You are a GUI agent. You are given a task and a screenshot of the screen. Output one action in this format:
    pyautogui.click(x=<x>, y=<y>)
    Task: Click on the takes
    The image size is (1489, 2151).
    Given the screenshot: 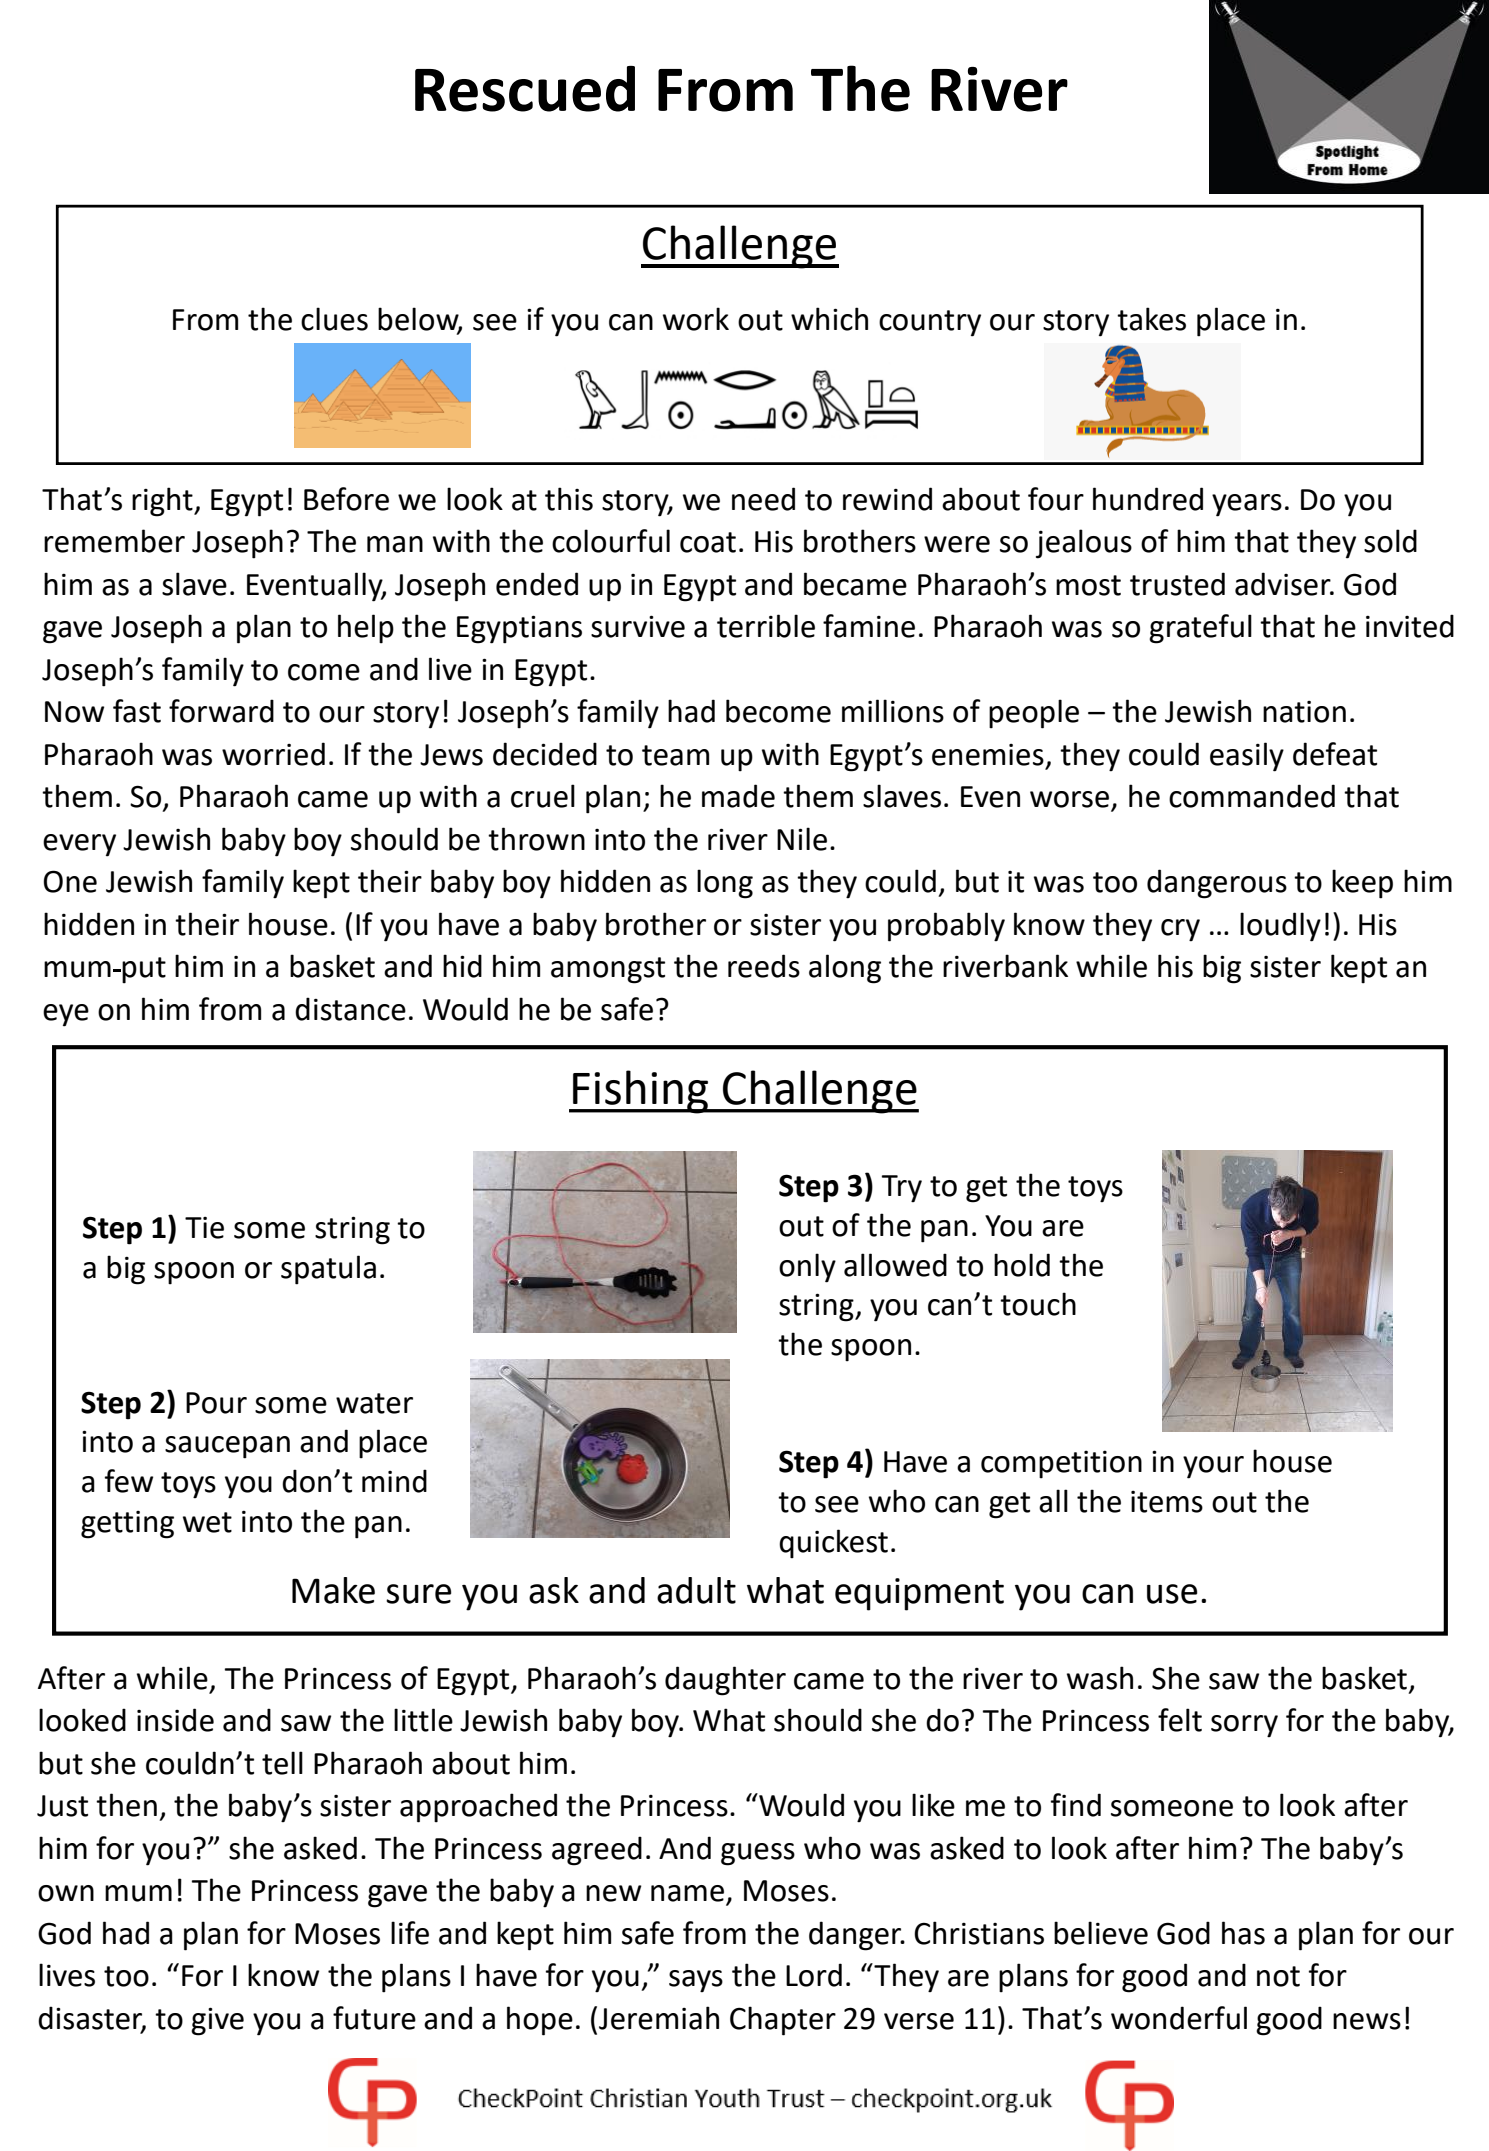 What is the action you would take?
    pyautogui.click(x=1151, y=319)
